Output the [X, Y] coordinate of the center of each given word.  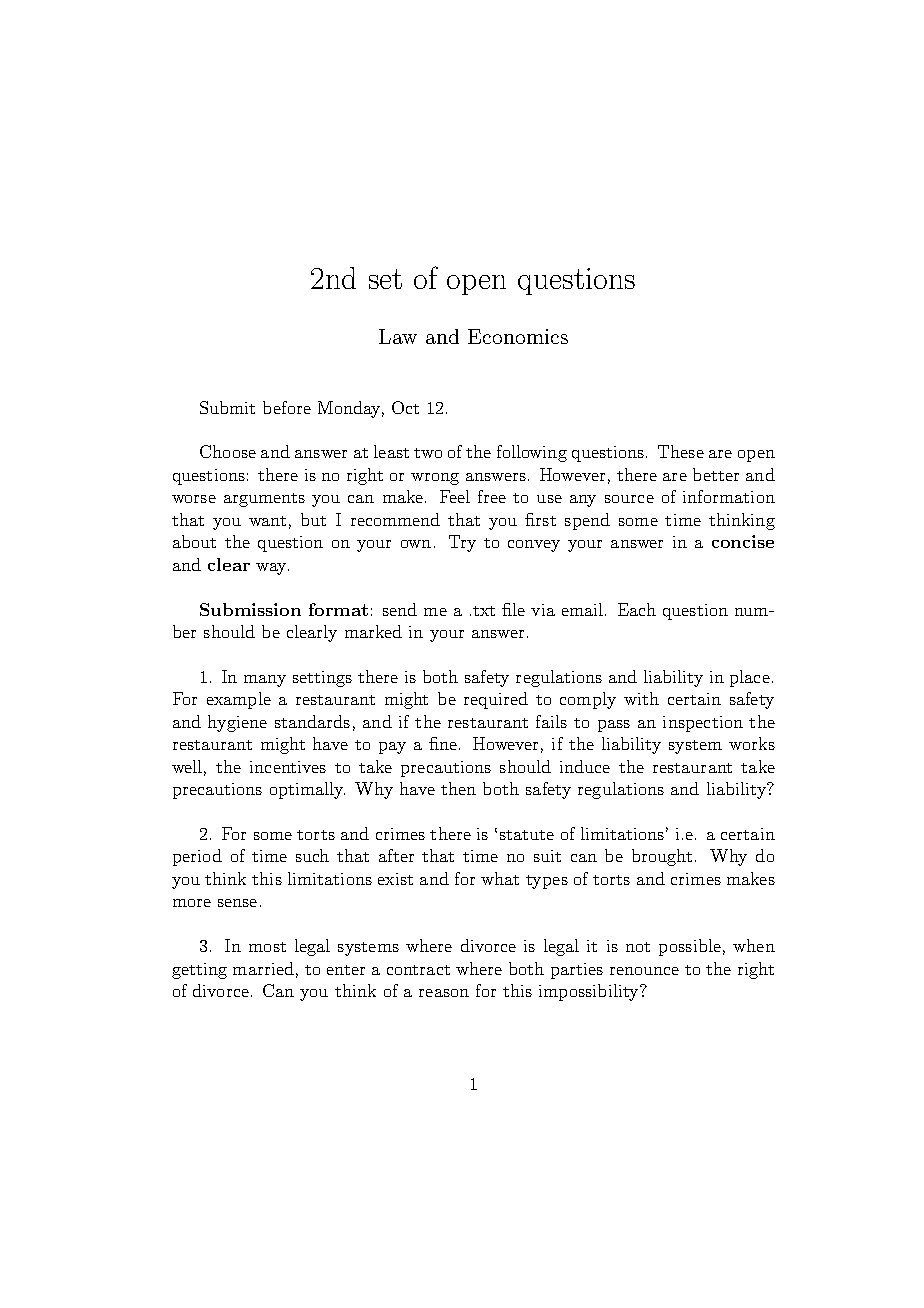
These [681, 451]
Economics [518, 336]
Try [462, 543]
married [263, 968]
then [458, 788]
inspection [703, 724]
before [287, 407]
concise [743, 541]
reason [444, 993]
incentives [288, 767]
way [272, 569]
